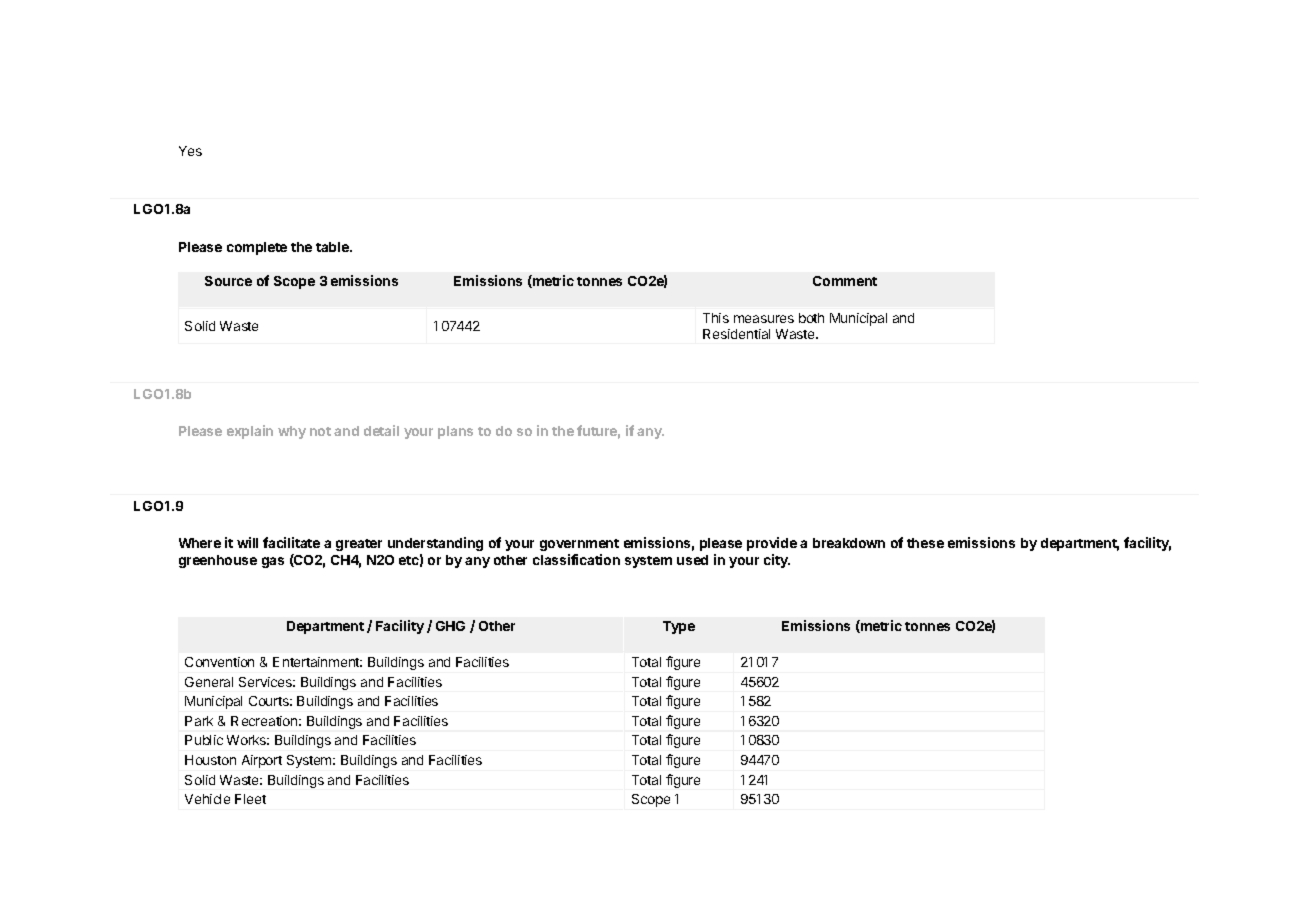 The height and width of the document is (924, 1308). What do you see at coordinates (292, 432) in the document?
I see `why` at bounding box center [292, 432].
